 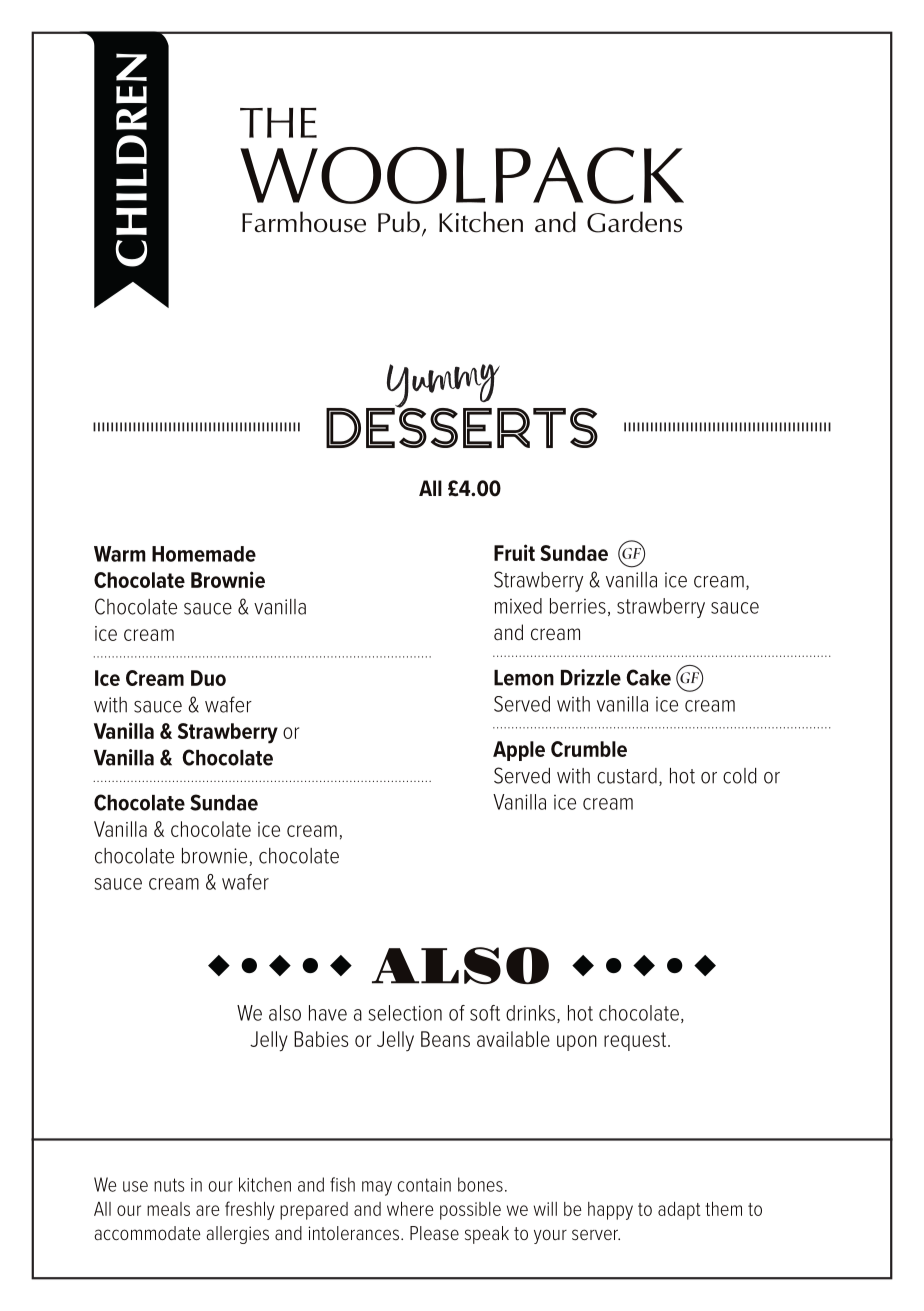 What do you see at coordinates (739, 776) in the document?
I see `cold` at bounding box center [739, 776].
